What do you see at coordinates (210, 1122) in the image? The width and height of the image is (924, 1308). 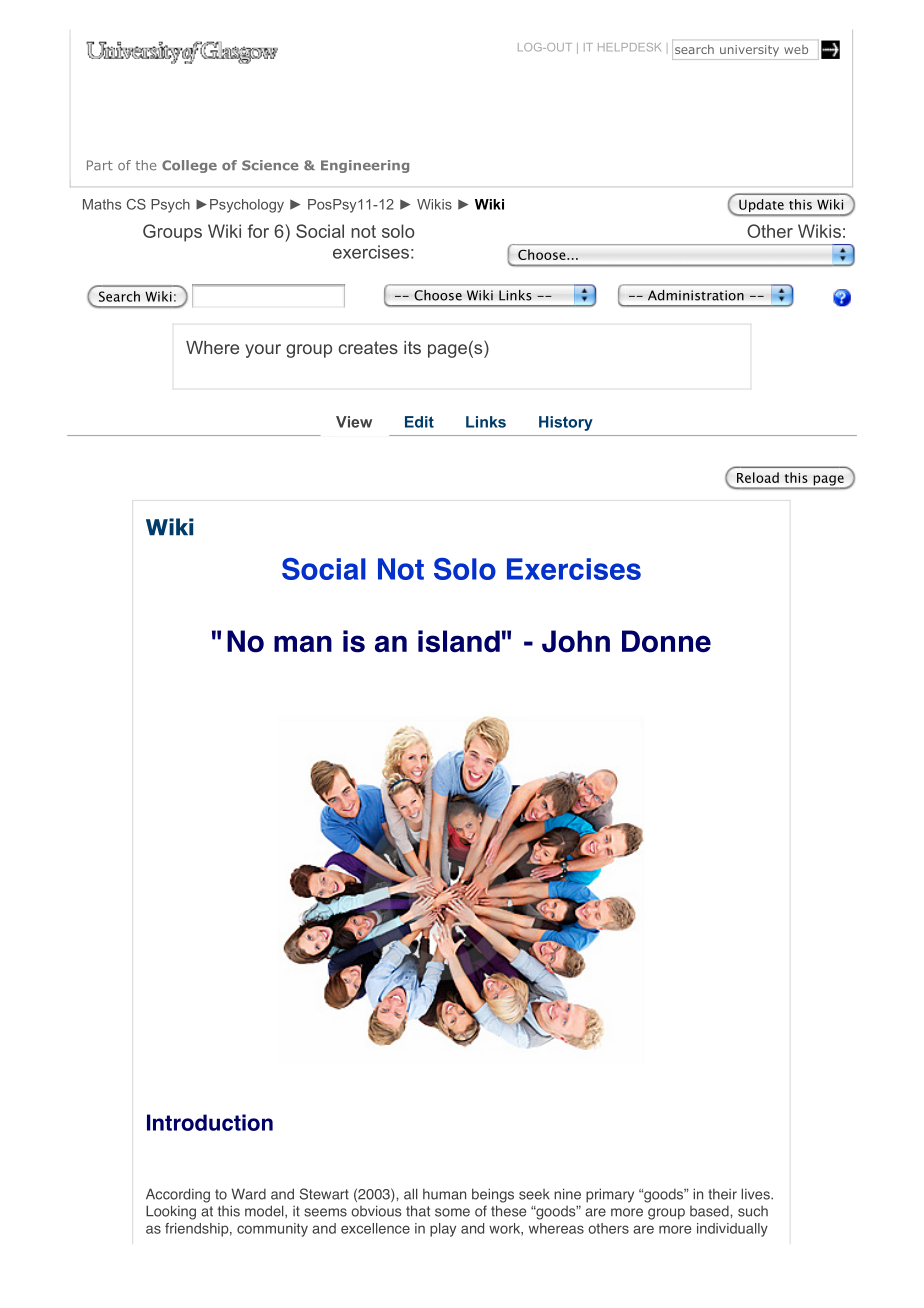 I see `Introduction` at bounding box center [210, 1122].
